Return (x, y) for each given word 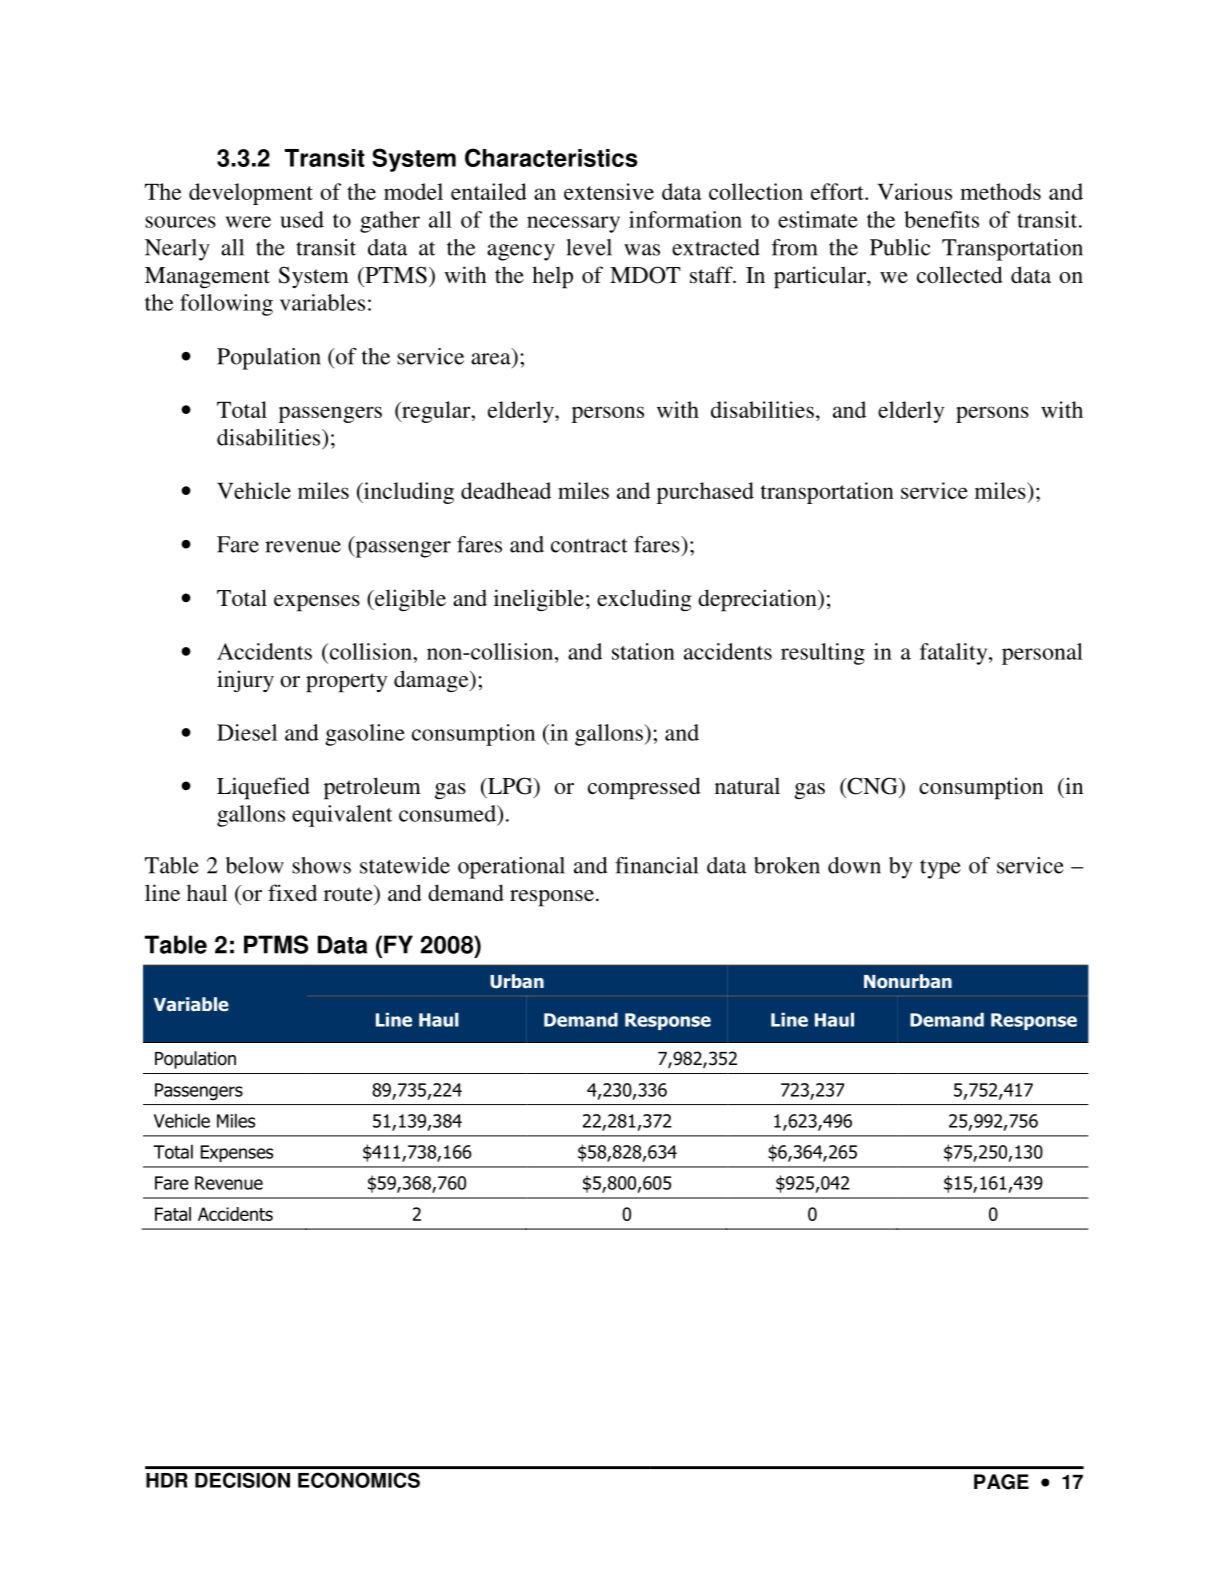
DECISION (242, 1480)
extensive (609, 191)
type (940, 869)
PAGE (1001, 1482)
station (643, 651)
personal (1042, 654)
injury (245, 681)
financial (656, 865)
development (251, 194)
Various (914, 191)
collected (960, 274)
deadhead (506, 490)
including (408, 493)
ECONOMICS (359, 1480)
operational (511, 868)
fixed (292, 892)
